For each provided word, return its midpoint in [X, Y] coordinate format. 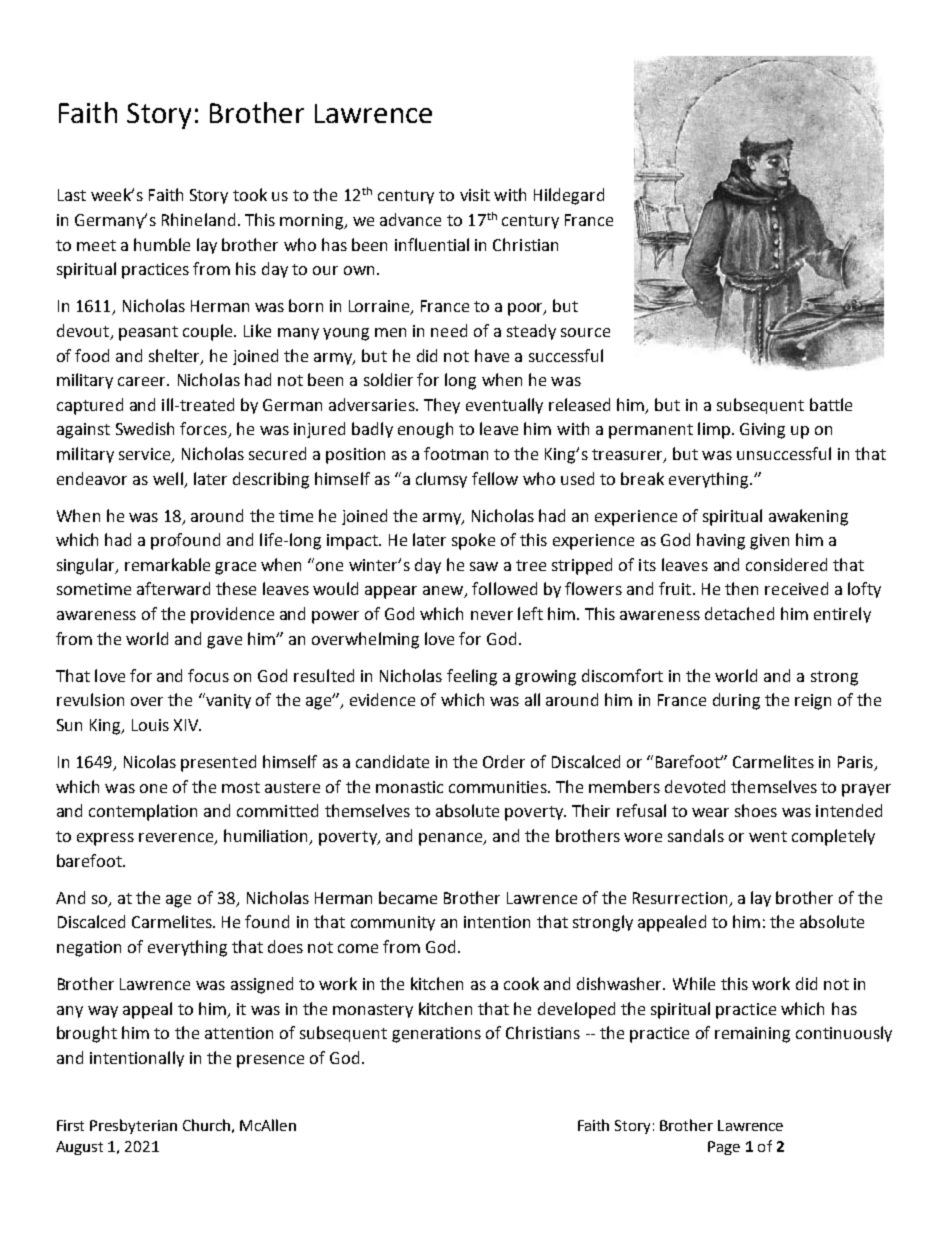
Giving [762, 431]
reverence [177, 839]
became [408, 897]
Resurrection [680, 898]
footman [456, 453]
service [146, 455]
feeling [472, 677]
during [736, 701]
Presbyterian [133, 1126]
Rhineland [198, 219]
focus [208, 675]
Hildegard [569, 196]
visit [475, 195]
